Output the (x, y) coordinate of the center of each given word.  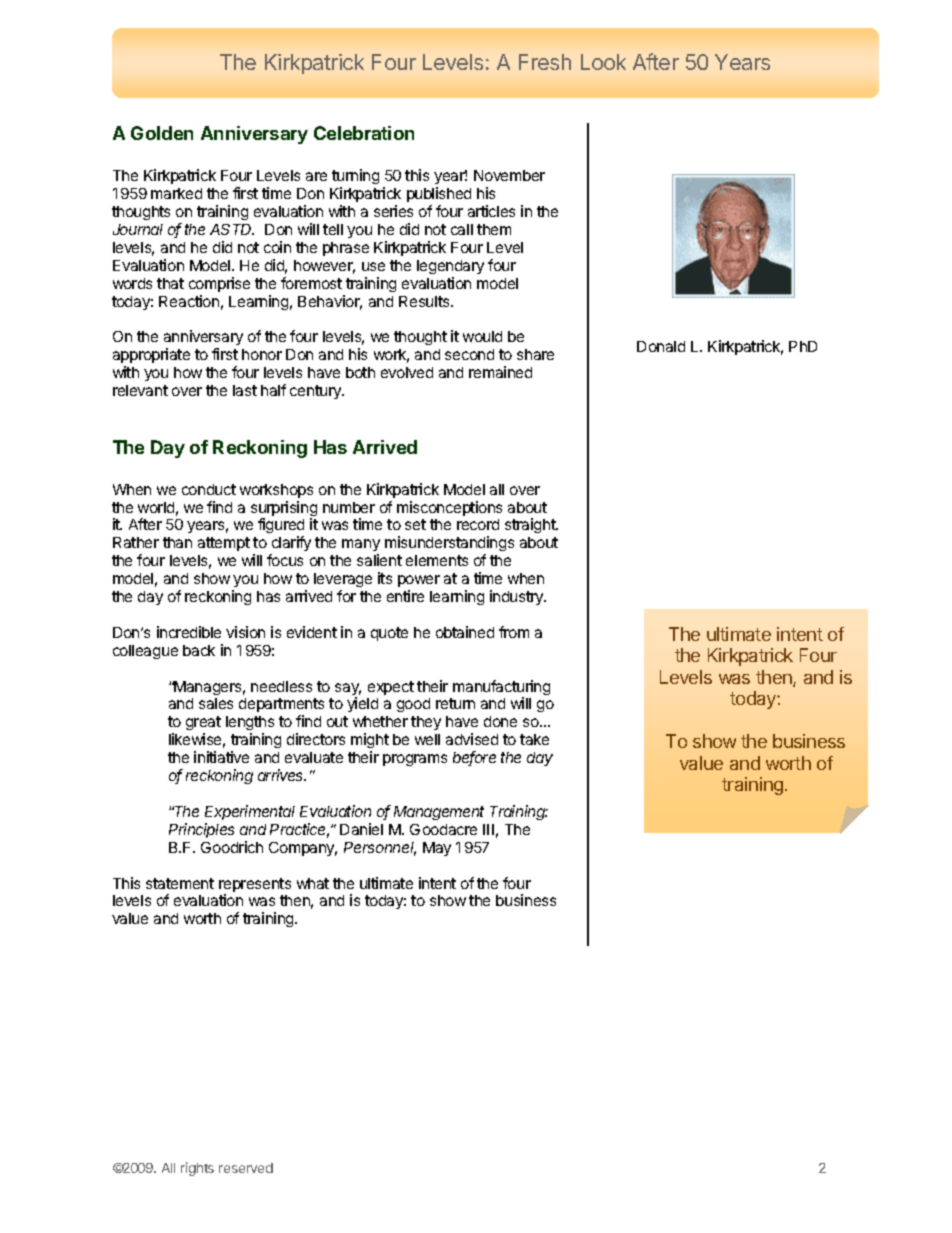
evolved (407, 372)
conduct (209, 489)
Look (603, 62)
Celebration (364, 133)
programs (415, 760)
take (534, 739)
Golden (162, 133)
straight (531, 525)
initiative (221, 757)
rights (197, 1169)
